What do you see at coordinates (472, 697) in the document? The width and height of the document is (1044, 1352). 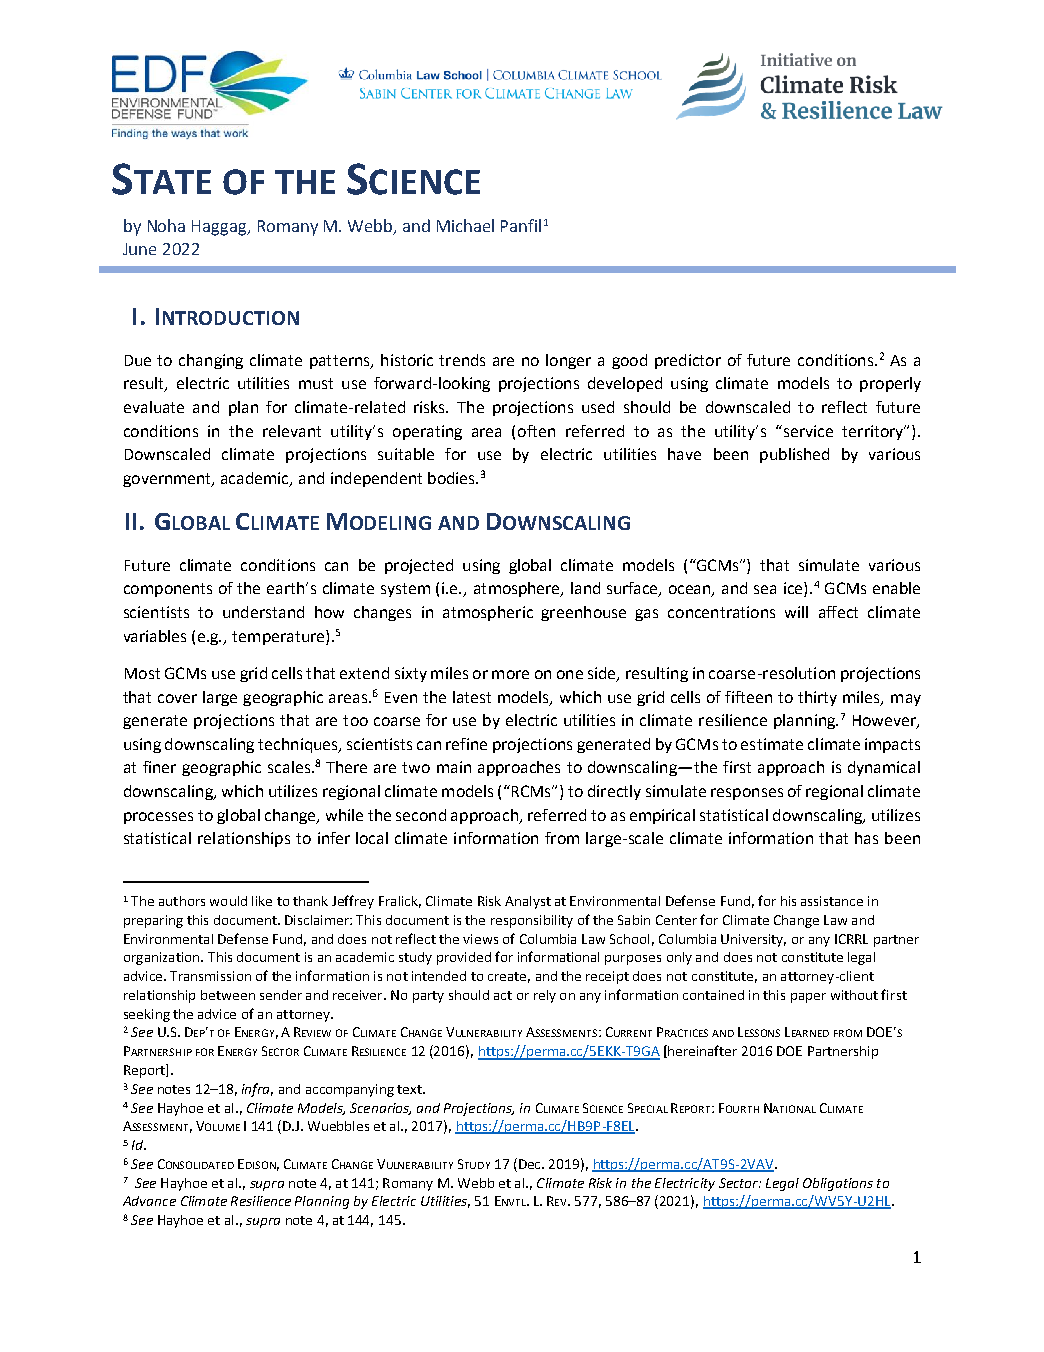 I see `latest` at bounding box center [472, 697].
